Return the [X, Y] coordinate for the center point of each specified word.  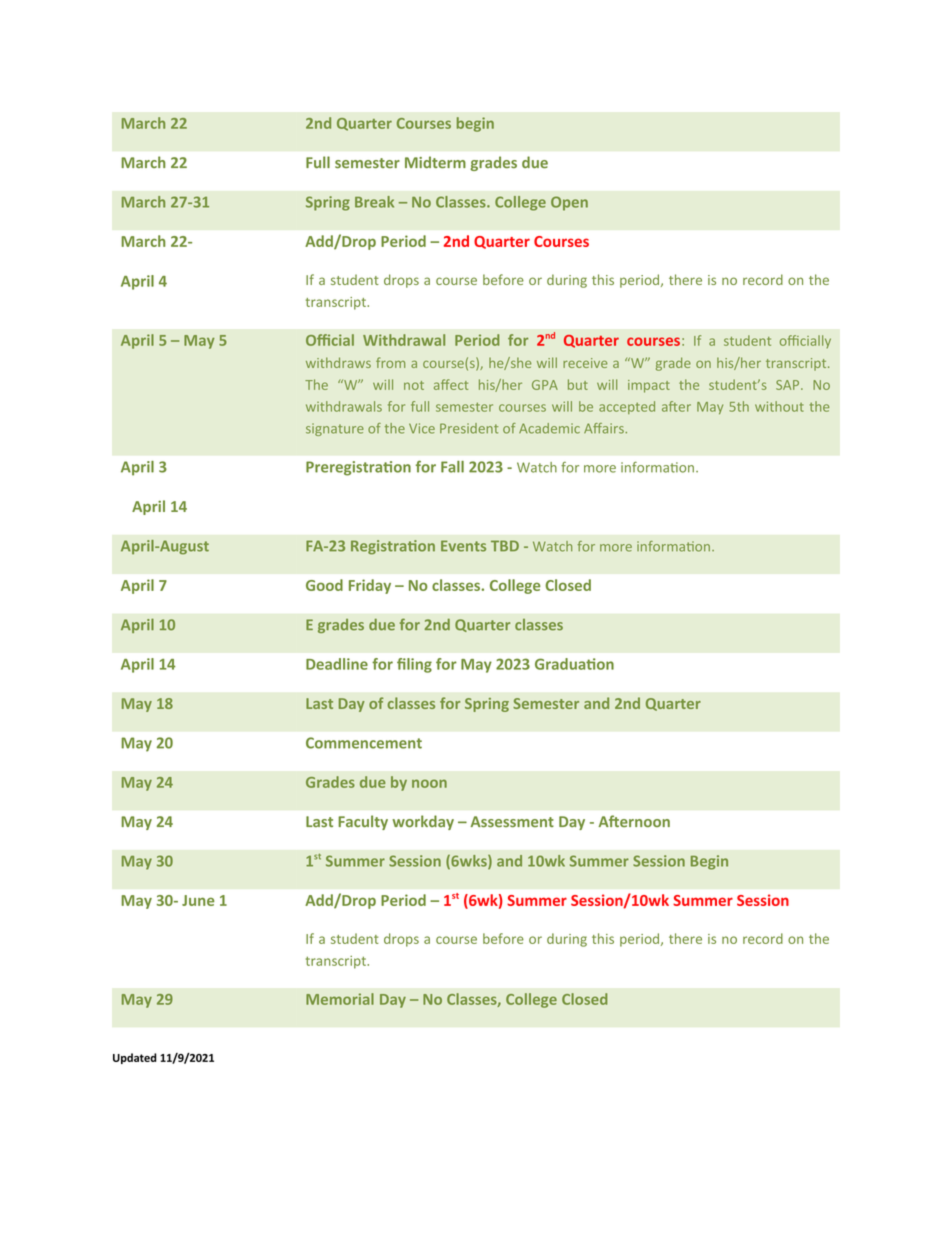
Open [569, 203]
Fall [452, 467]
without [779, 406]
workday [423, 822]
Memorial [340, 999]
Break [374, 202]
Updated [135, 1058]
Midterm [435, 162]
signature [335, 429]
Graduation [574, 664]
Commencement [364, 743]
